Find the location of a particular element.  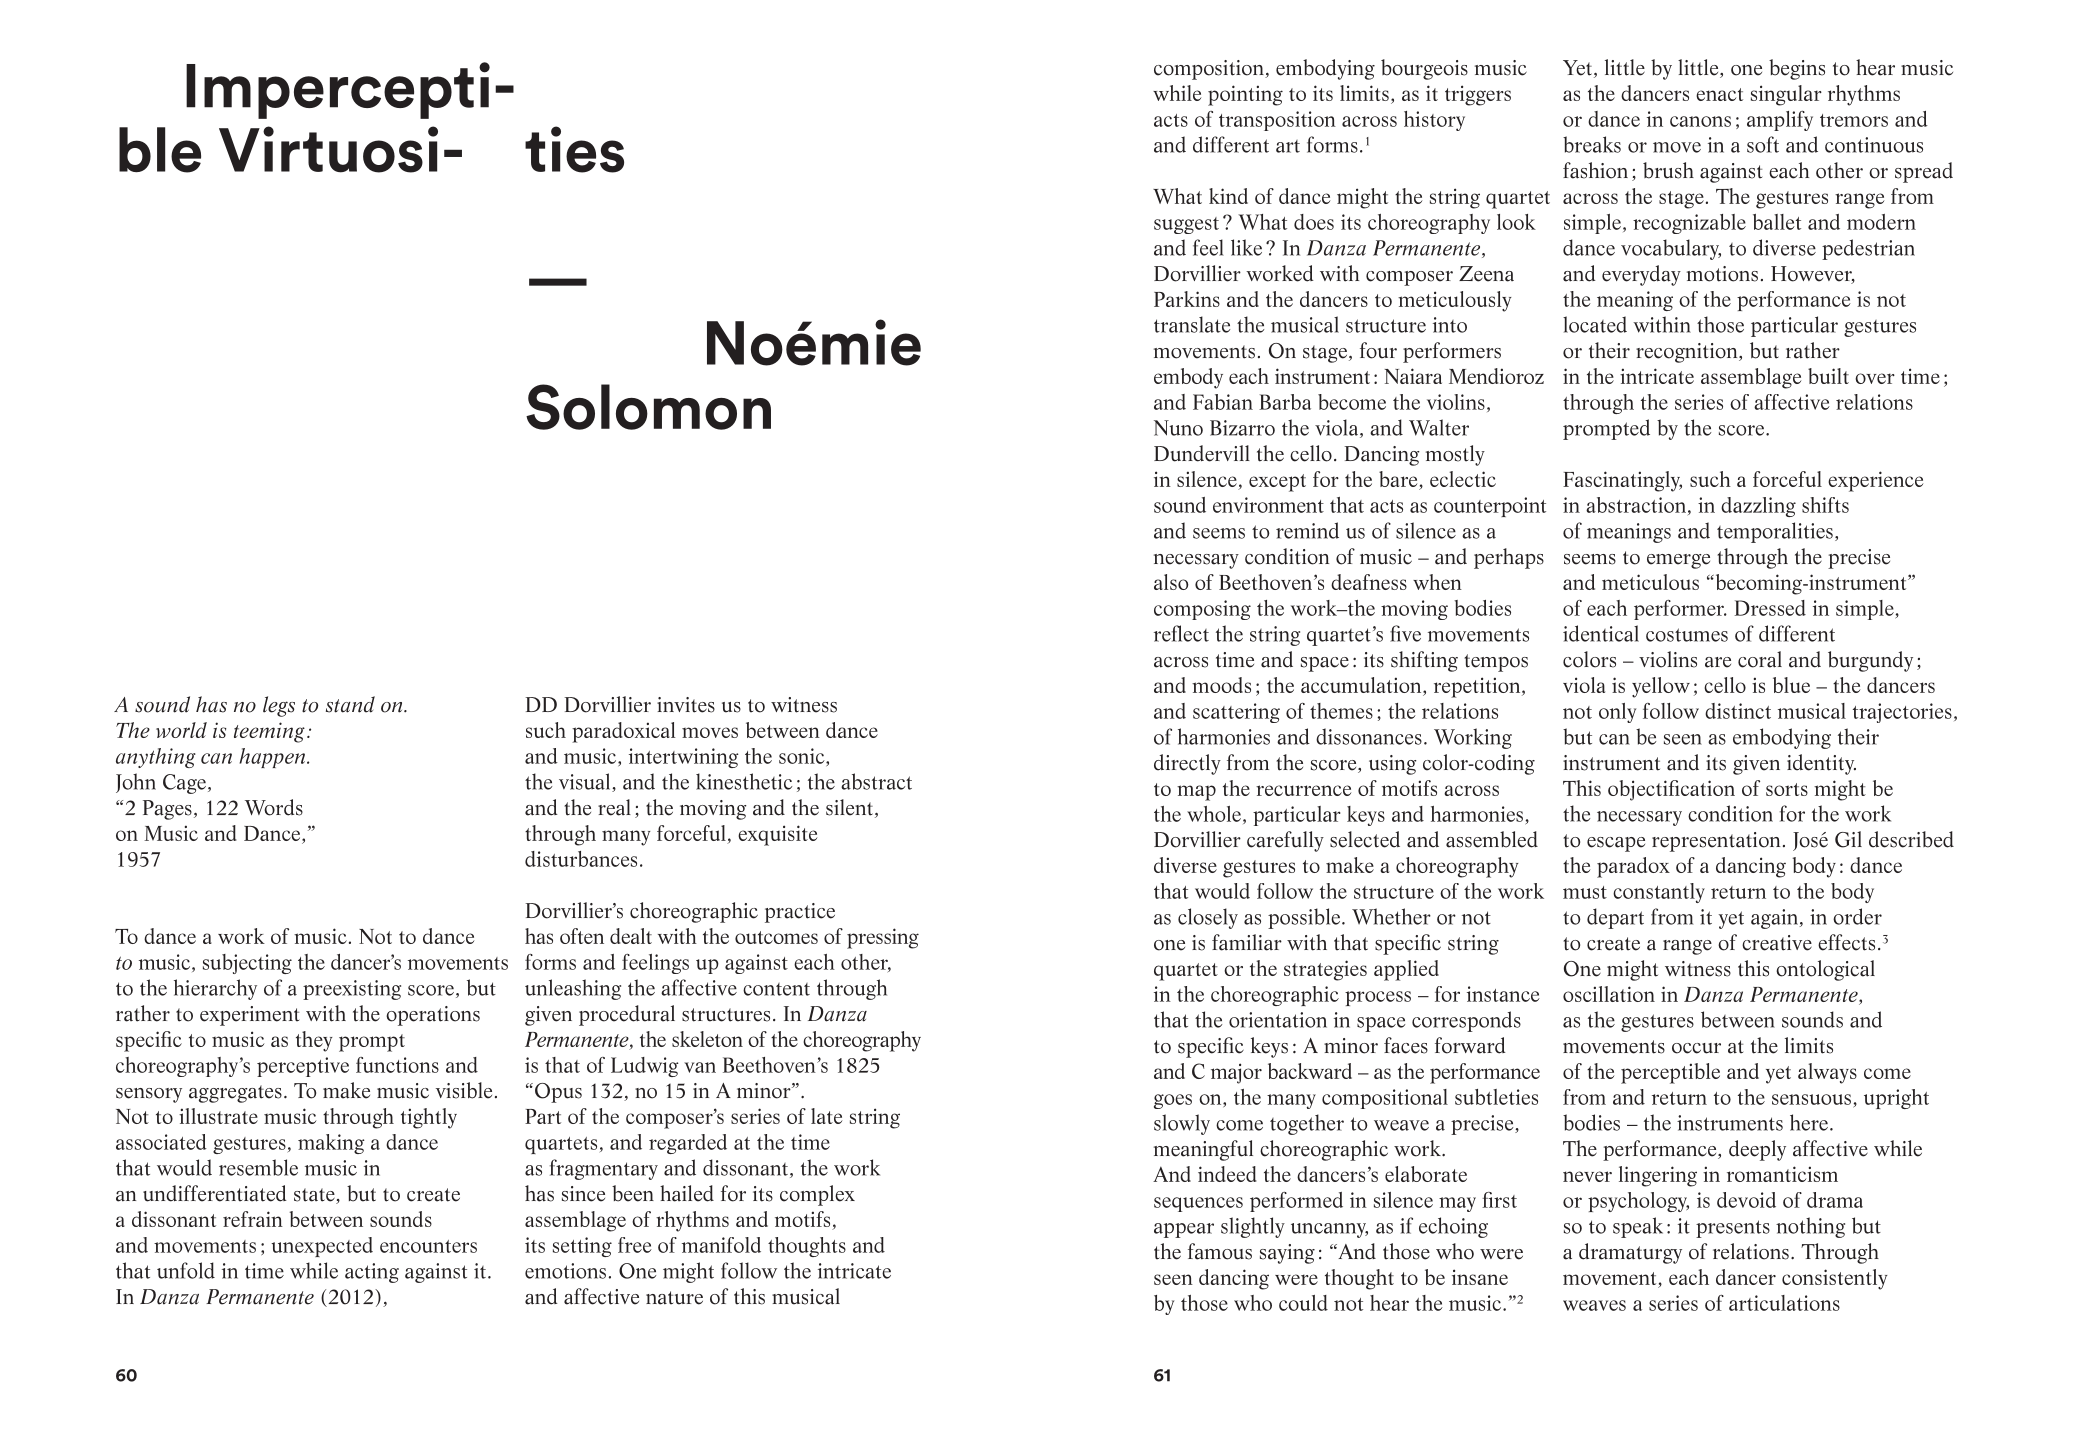

pointing is located at coordinates (1245, 95).
